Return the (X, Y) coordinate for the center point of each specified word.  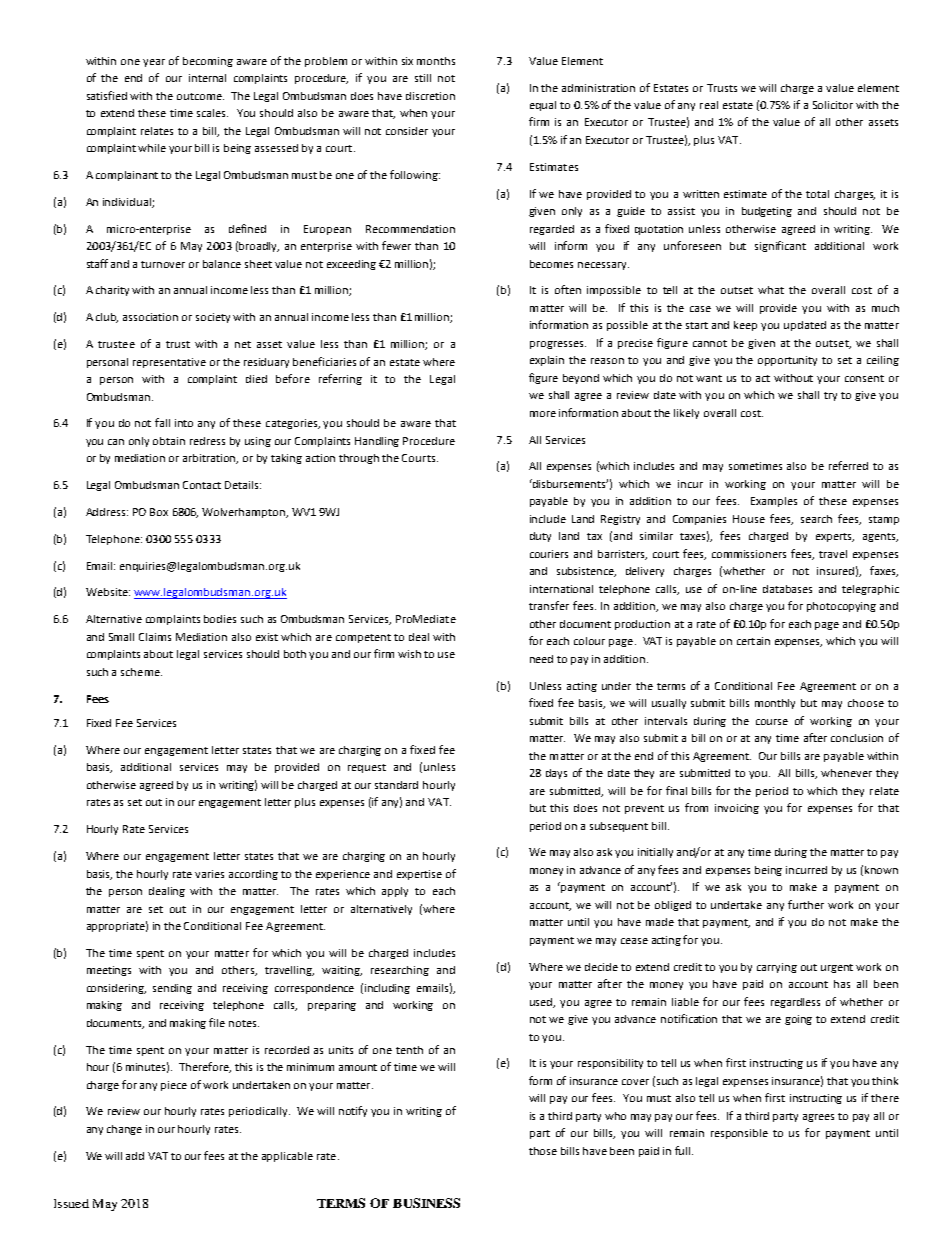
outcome (200, 96)
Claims (155, 637)
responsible (739, 1134)
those (543, 1151)
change (124, 1130)
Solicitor (833, 105)
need (541, 659)
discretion (430, 96)
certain (753, 641)
